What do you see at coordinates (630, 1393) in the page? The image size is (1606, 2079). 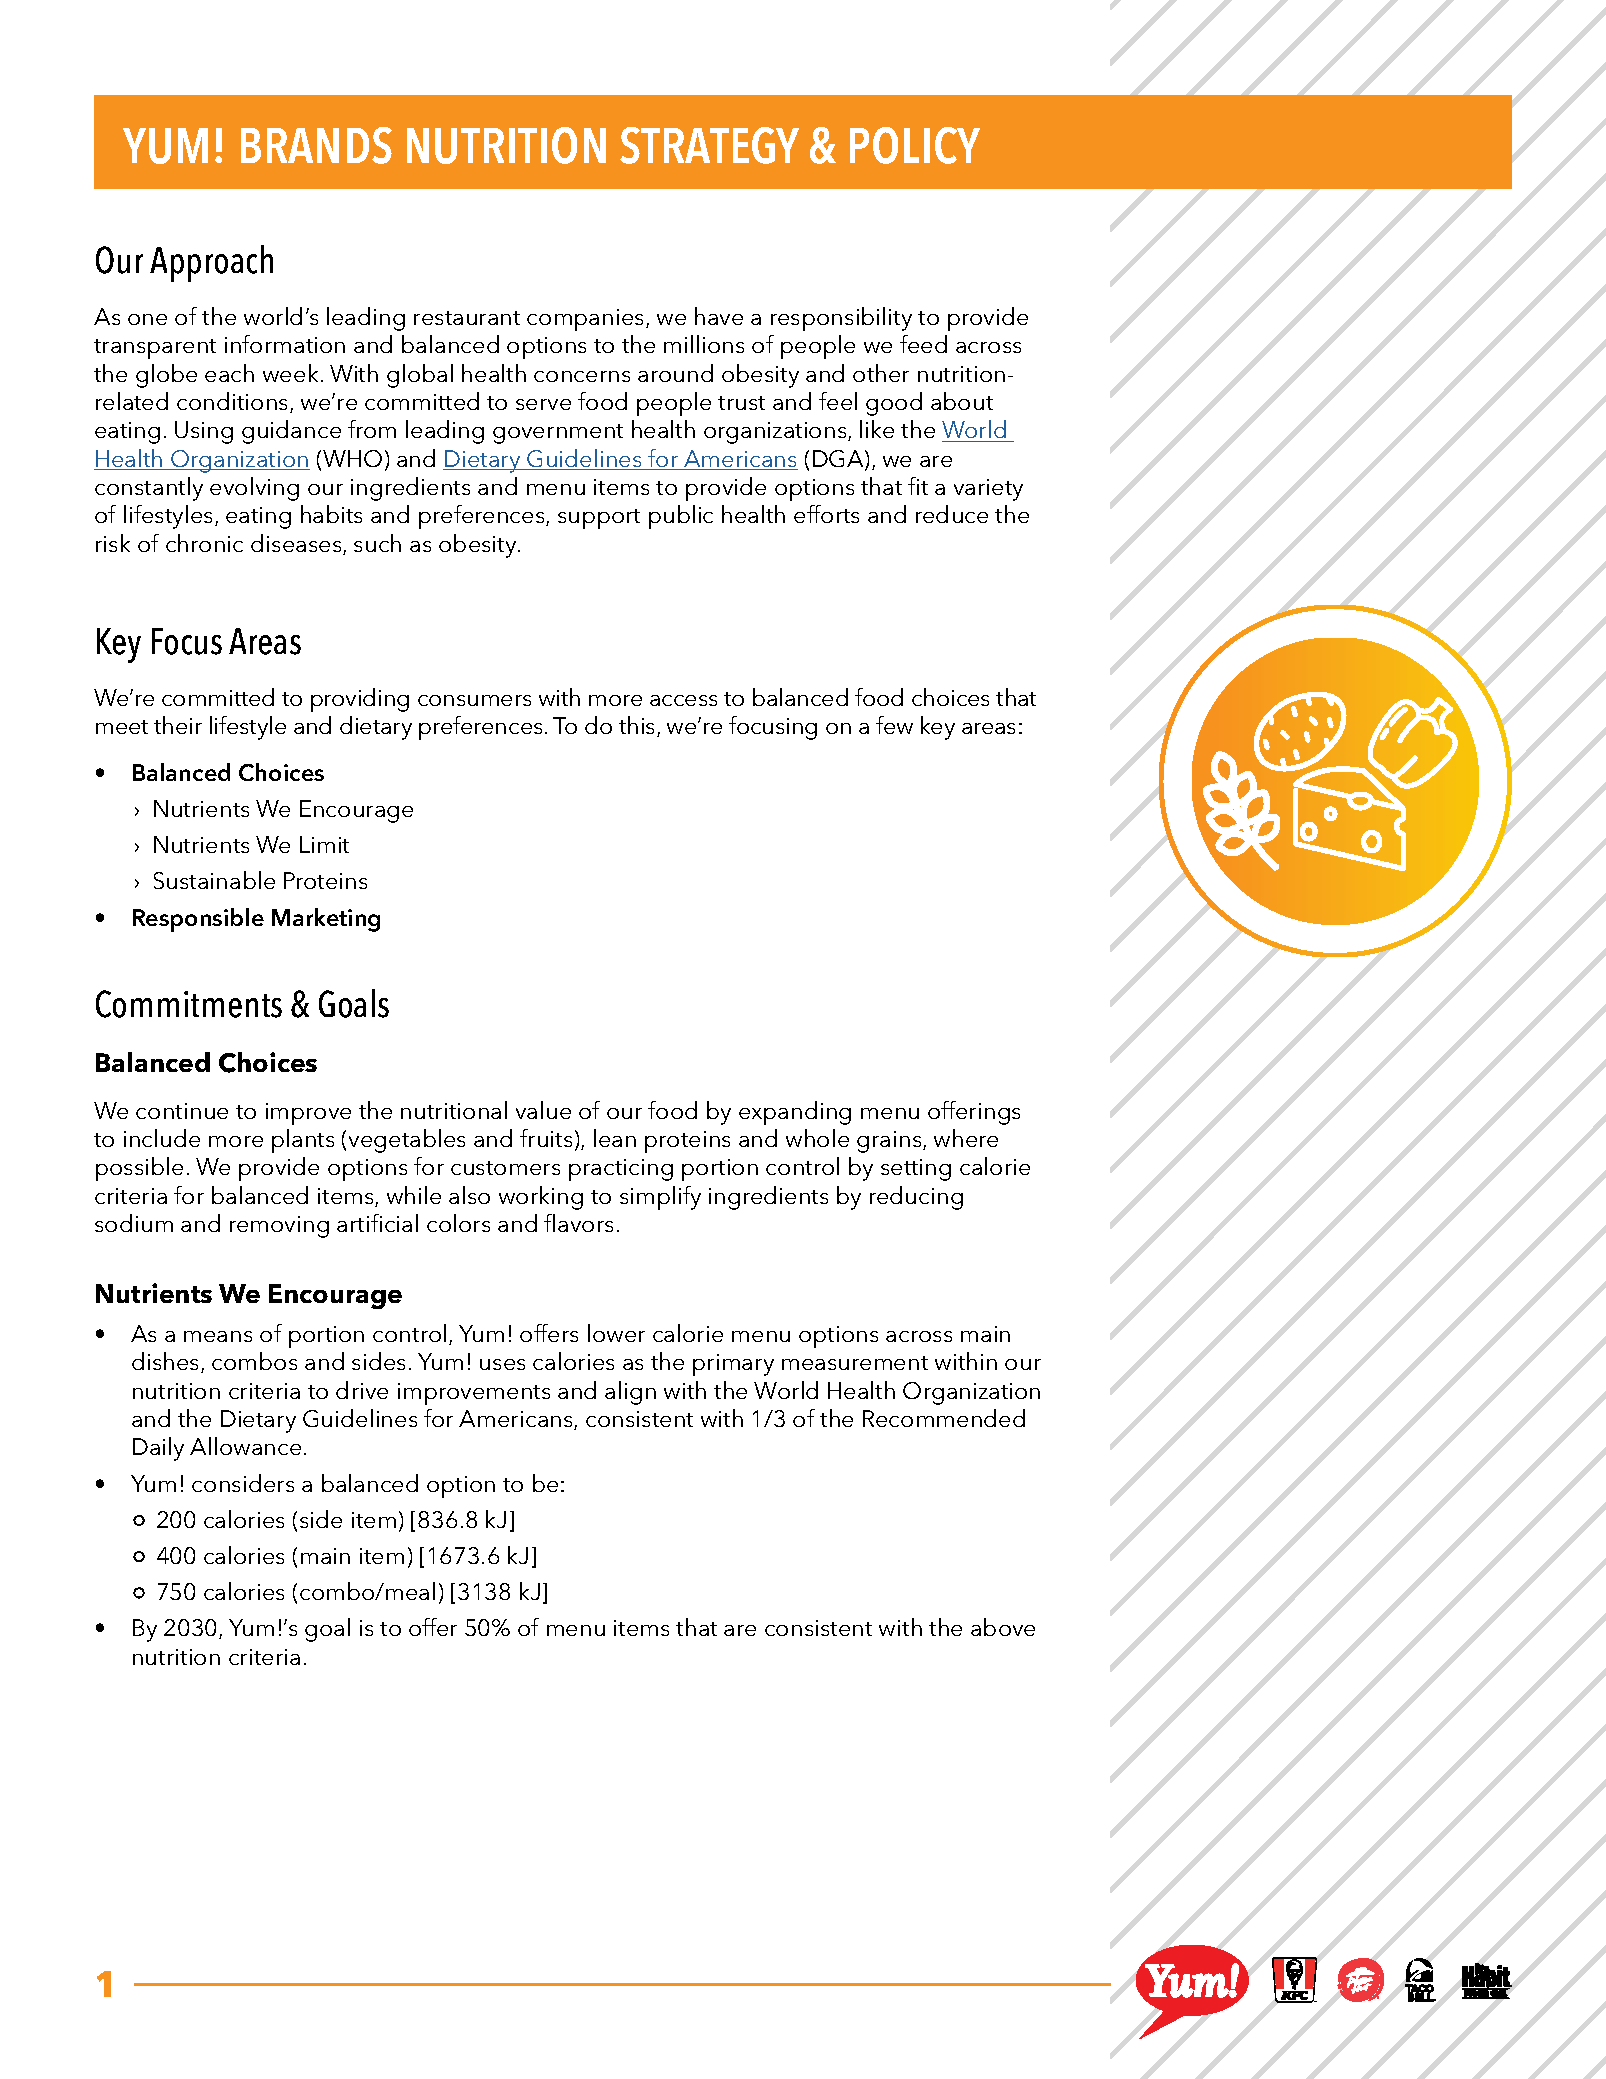 I see `align` at bounding box center [630, 1393].
